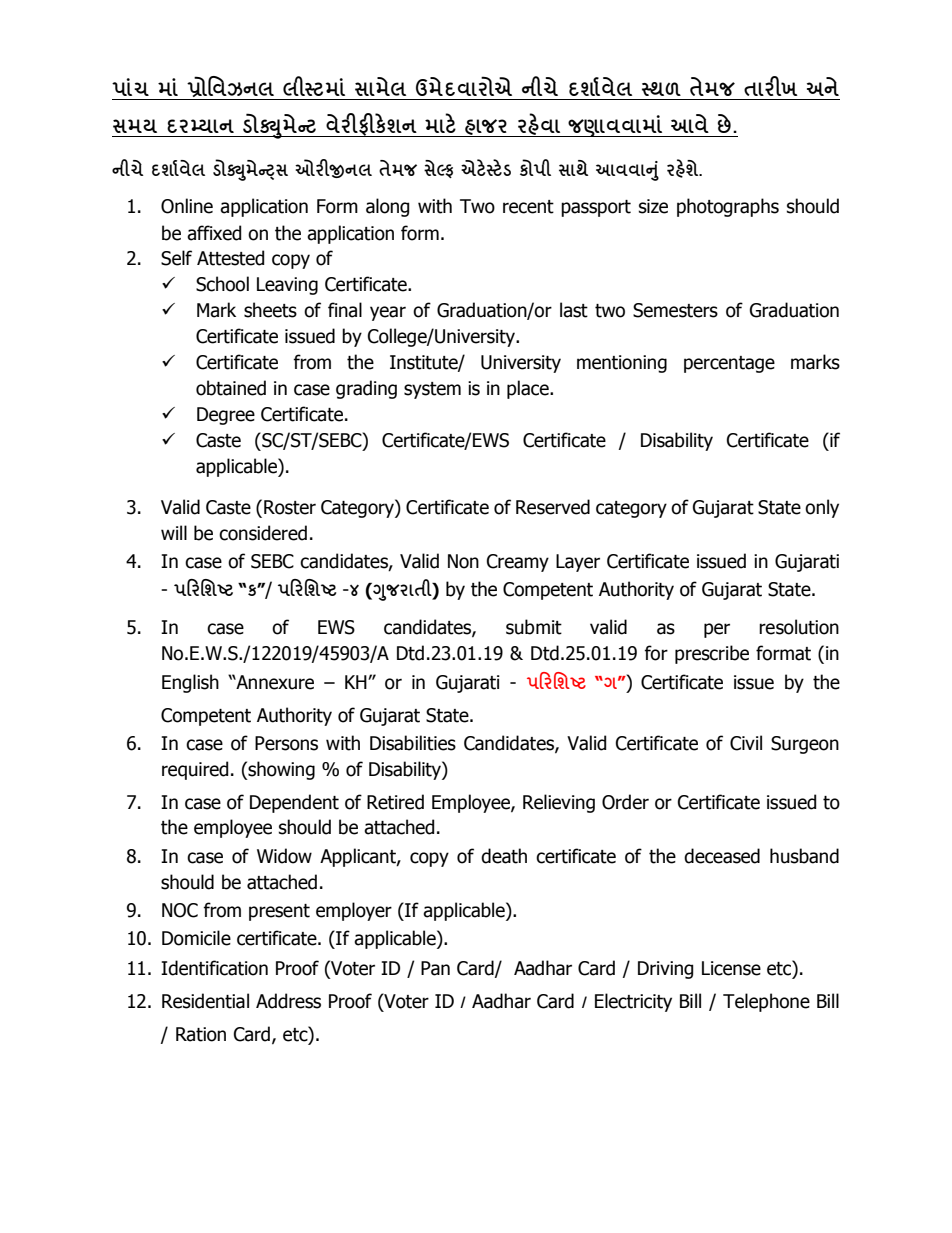 The width and height of the screenshot is (952, 1233). What do you see at coordinates (435, 968) in the screenshot?
I see `Pan` at bounding box center [435, 968].
